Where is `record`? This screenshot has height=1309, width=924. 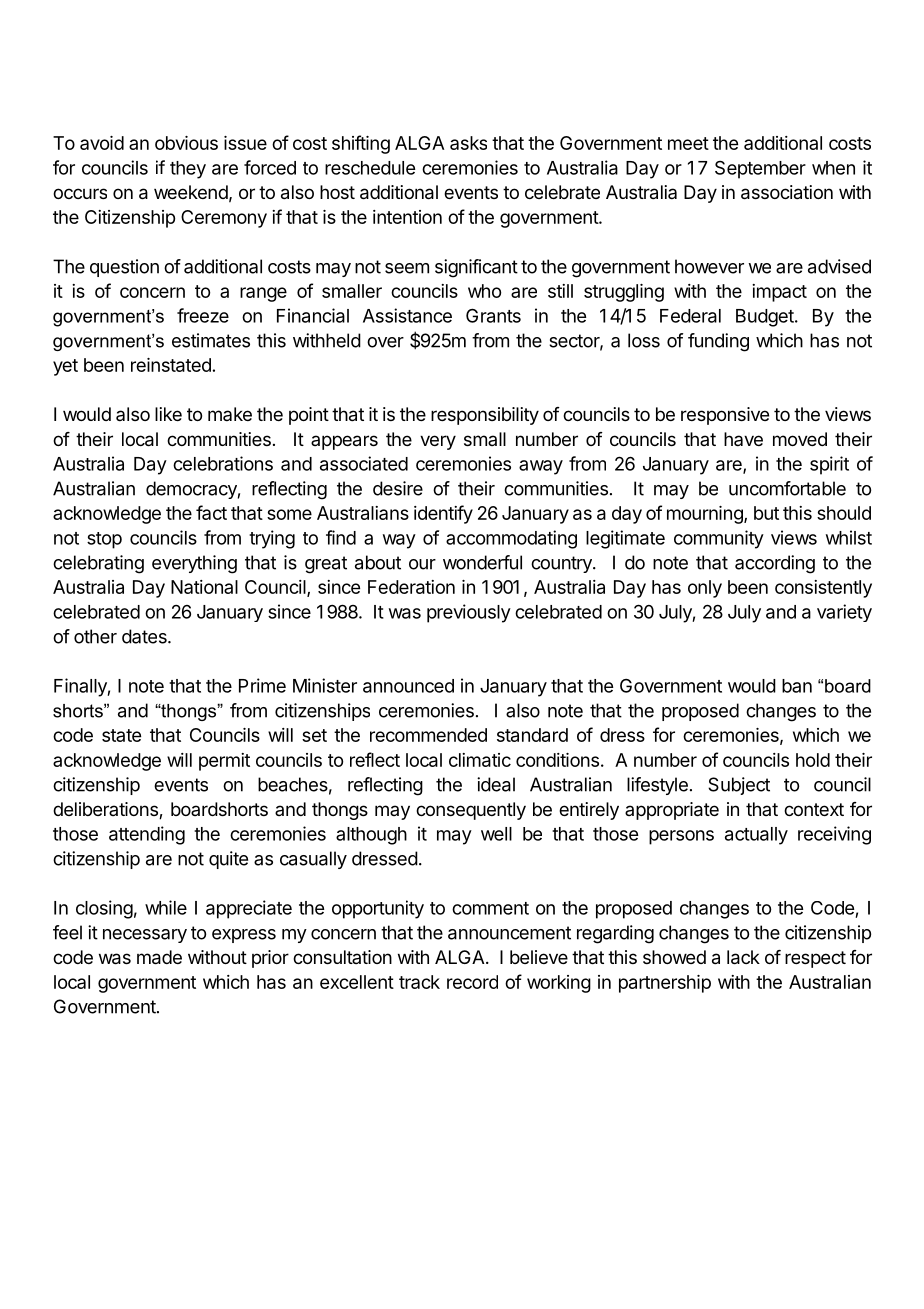
record is located at coordinates (472, 982).
